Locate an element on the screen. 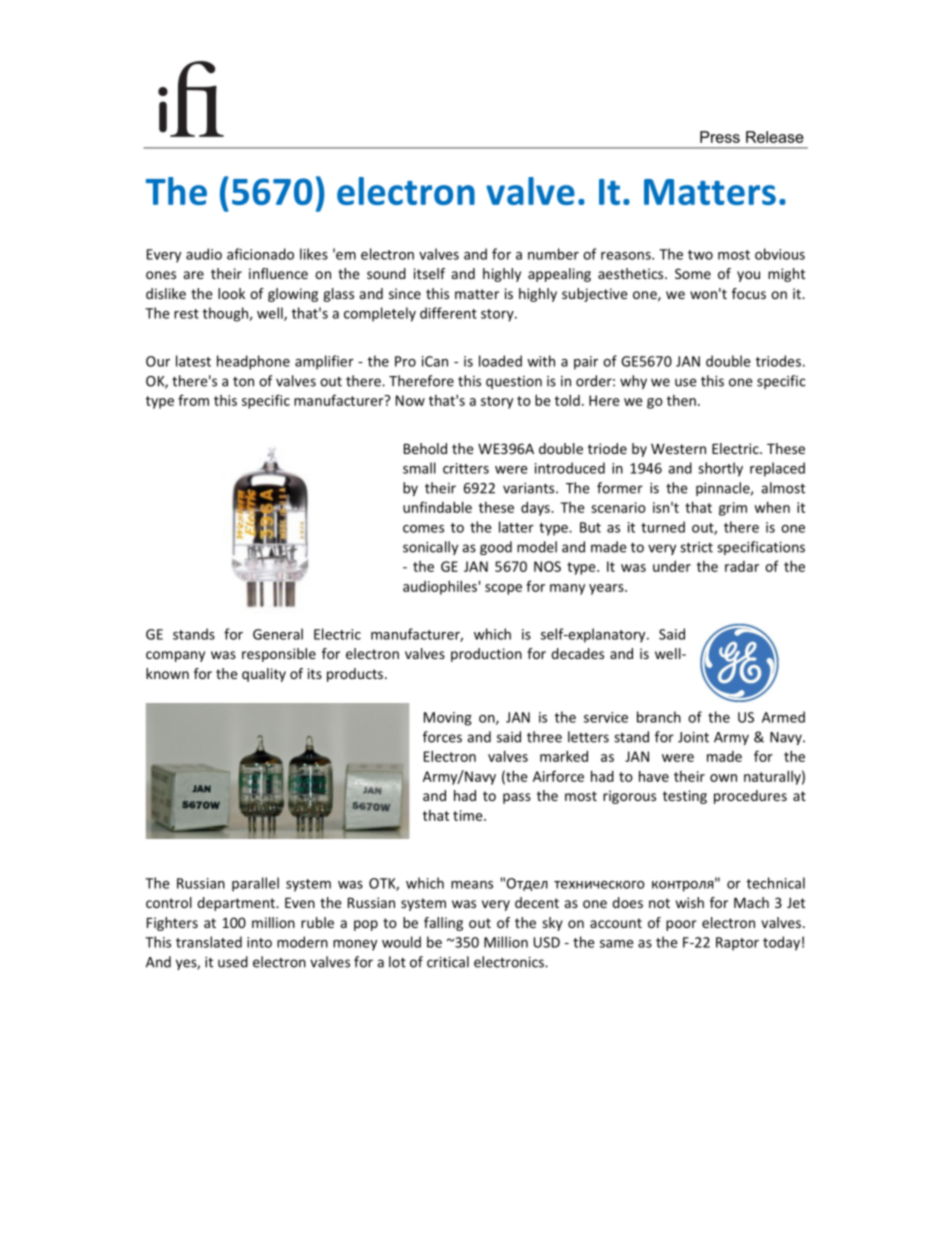 The height and width of the screenshot is (1233, 952). strict is located at coordinates (696, 547).
